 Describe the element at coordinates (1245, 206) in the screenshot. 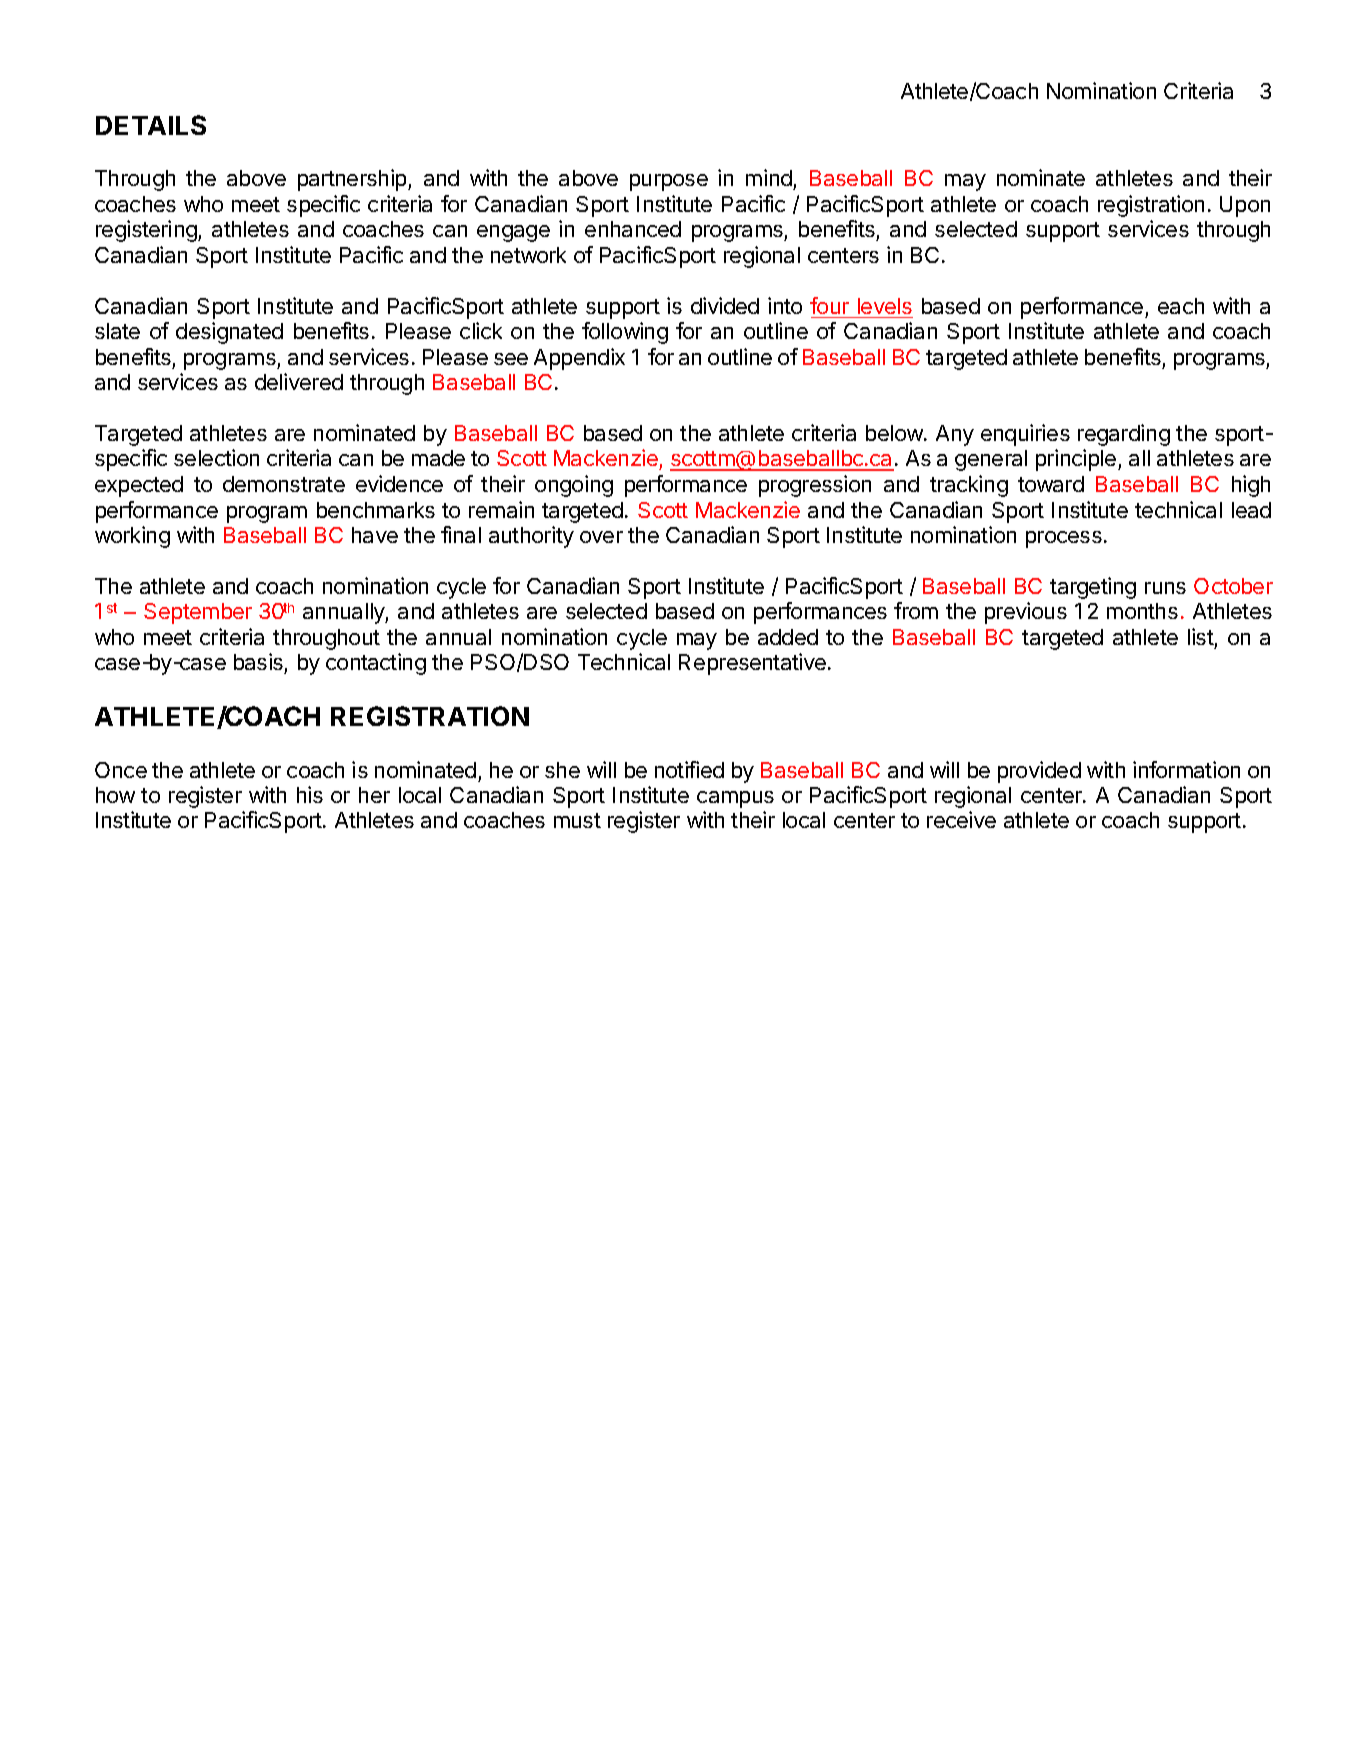

I see `Upon` at that location.
